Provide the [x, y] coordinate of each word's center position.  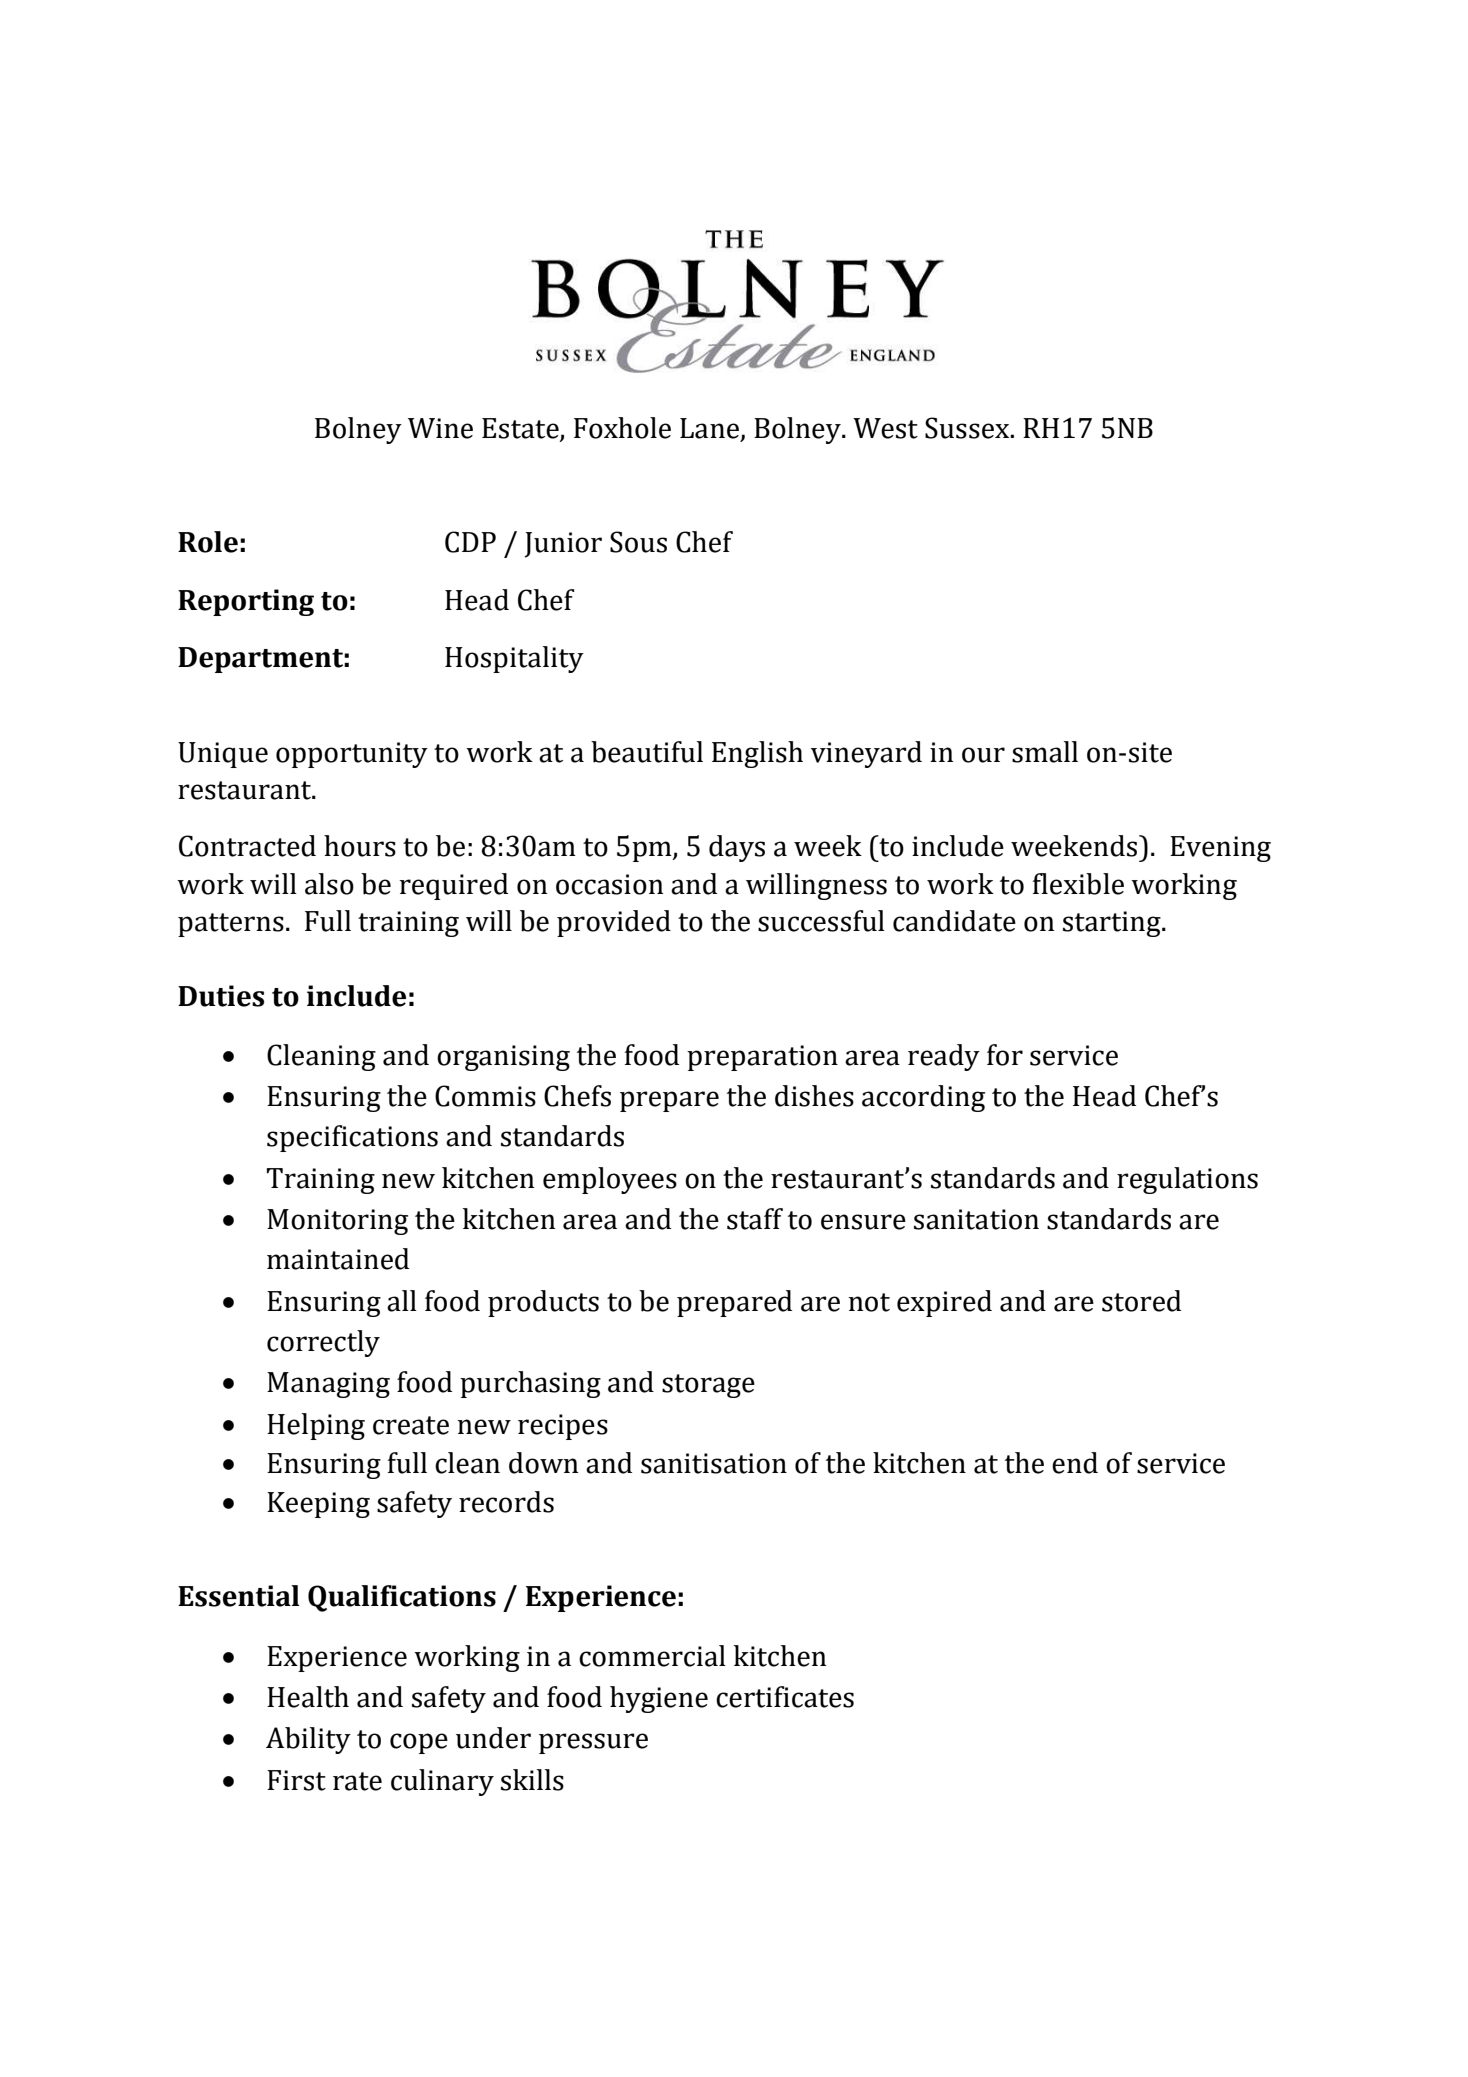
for [1005, 1055]
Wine [440, 428]
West [885, 428]
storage [708, 1386]
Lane [711, 429]
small [1045, 752]
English [757, 754]
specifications [352, 1138]
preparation [762, 1058]
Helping [316, 1426]
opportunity [352, 755]
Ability [308, 1740]
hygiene [659, 1699]
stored [1141, 1301]
